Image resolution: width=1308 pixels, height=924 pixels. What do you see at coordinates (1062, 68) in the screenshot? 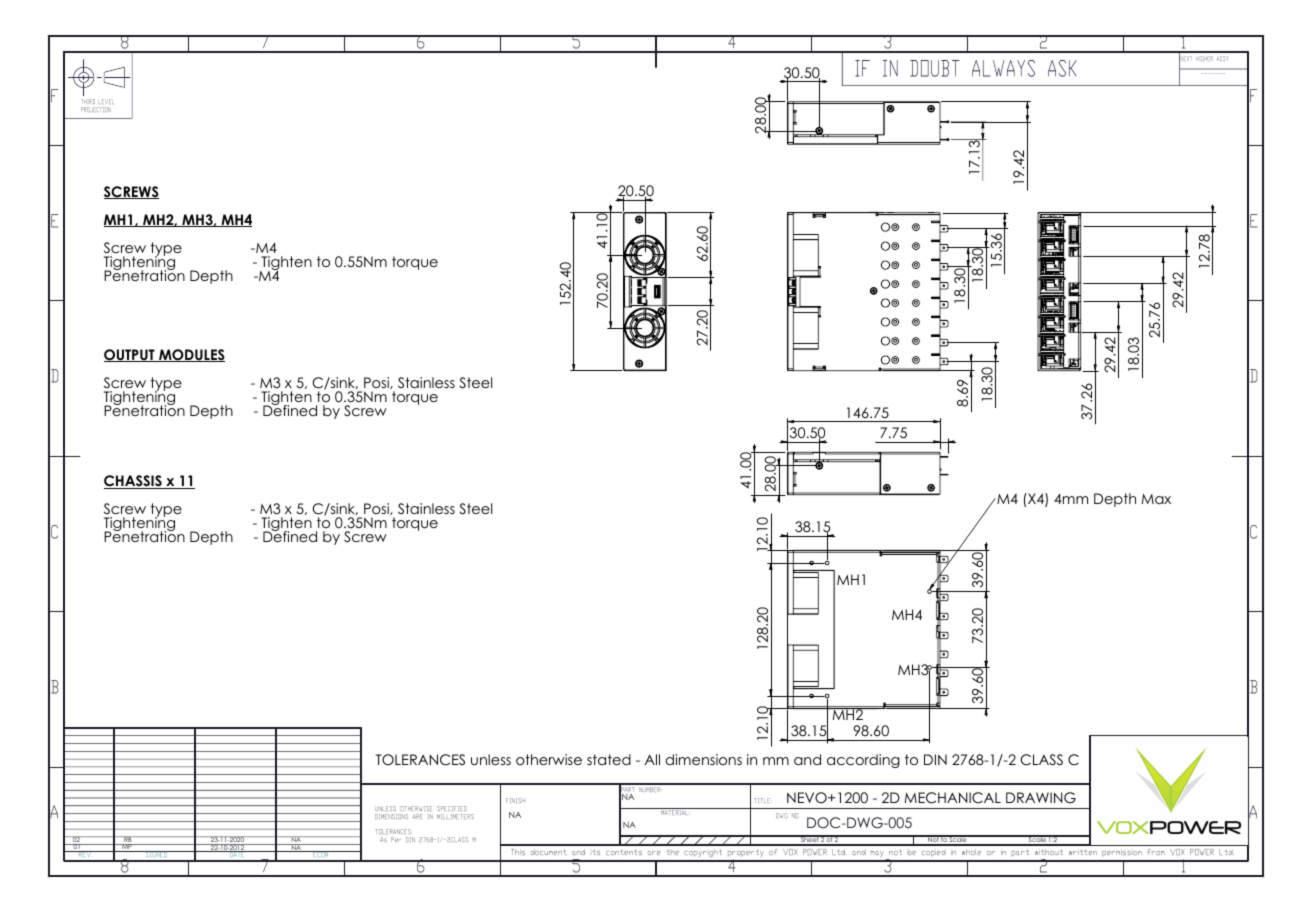
I see `ASK` at bounding box center [1062, 68].
